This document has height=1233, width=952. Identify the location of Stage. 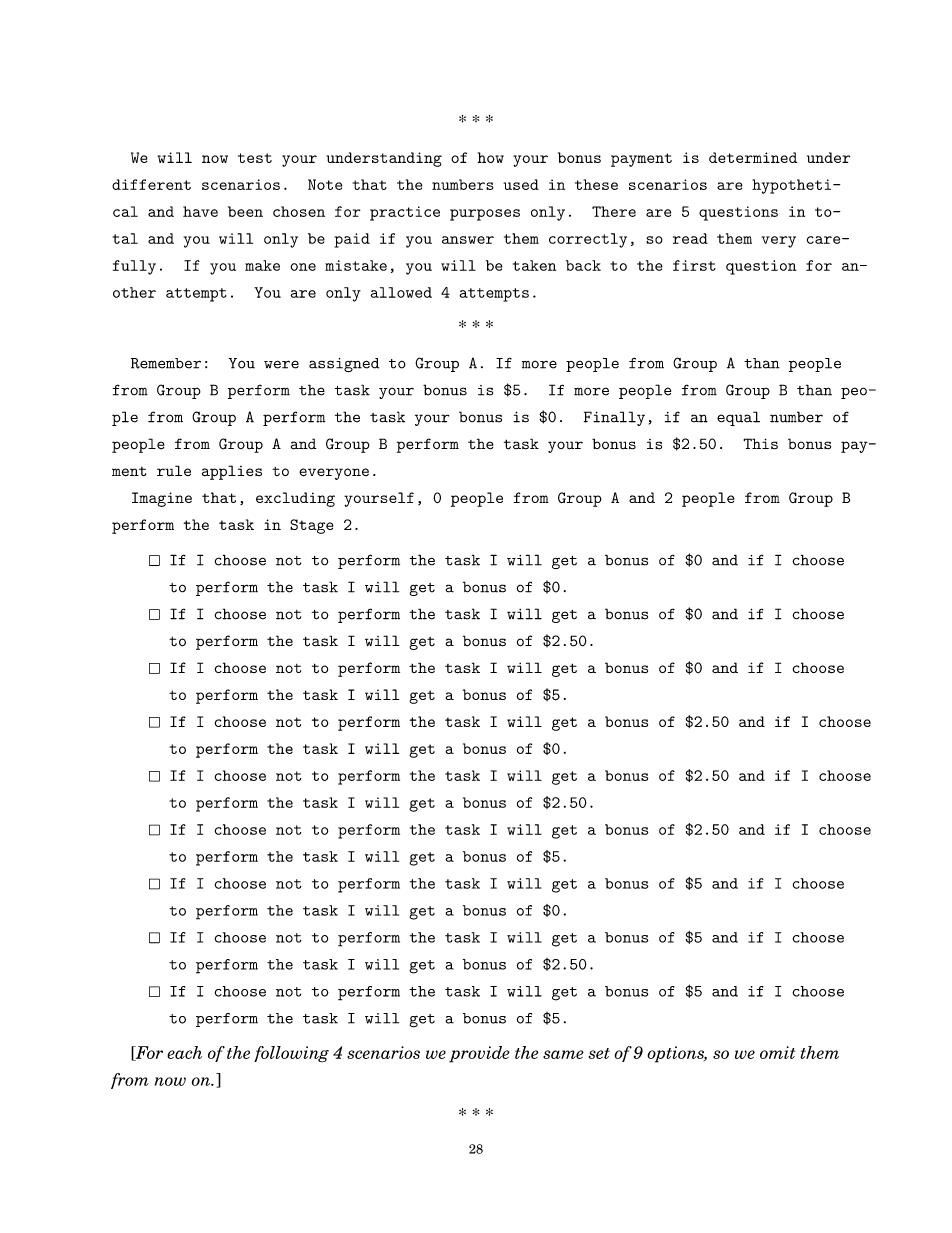
(312, 526).
